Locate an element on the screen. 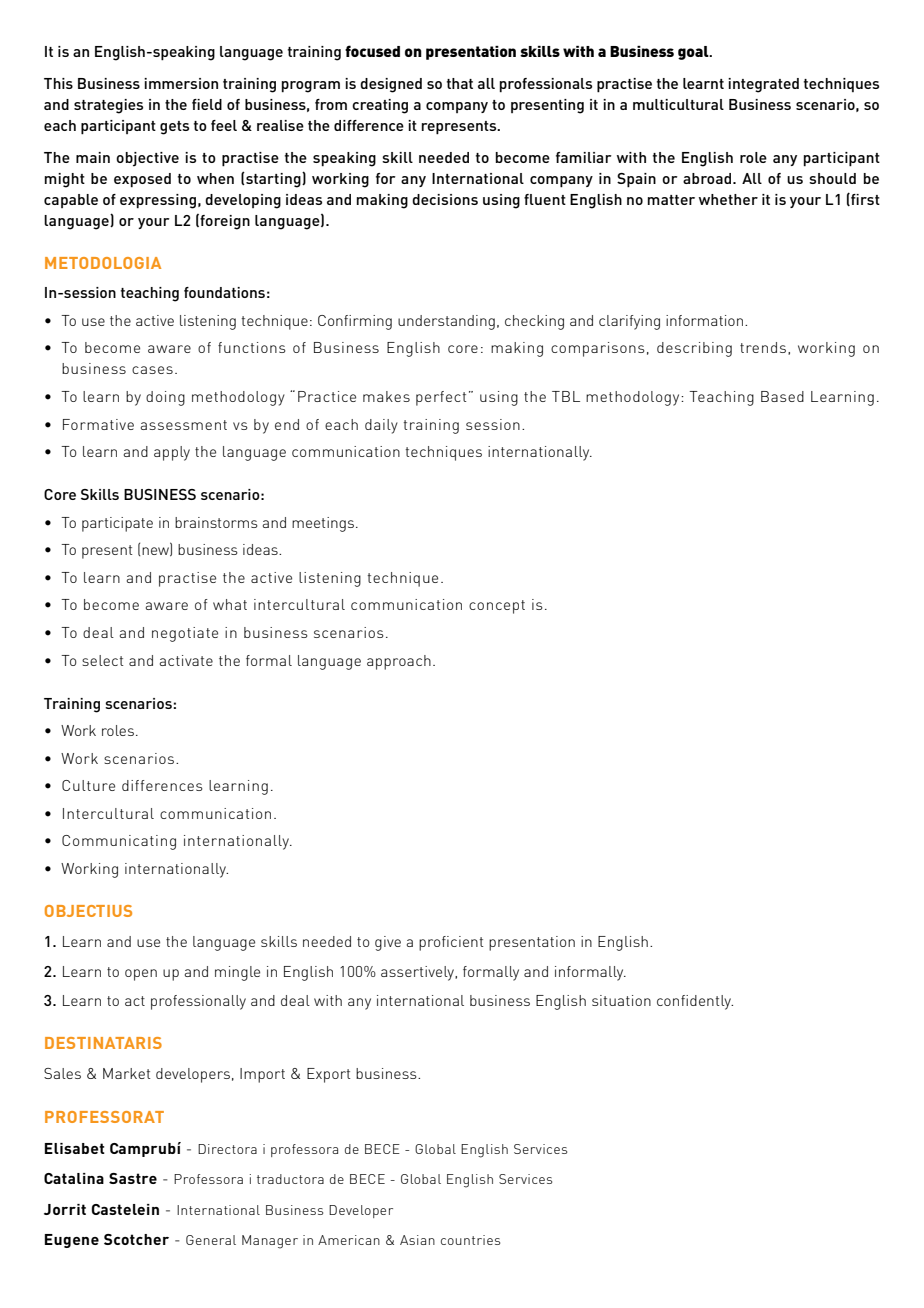 The height and width of the screenshot is (1308, 924). concept is located at coordinates (497, 607).
